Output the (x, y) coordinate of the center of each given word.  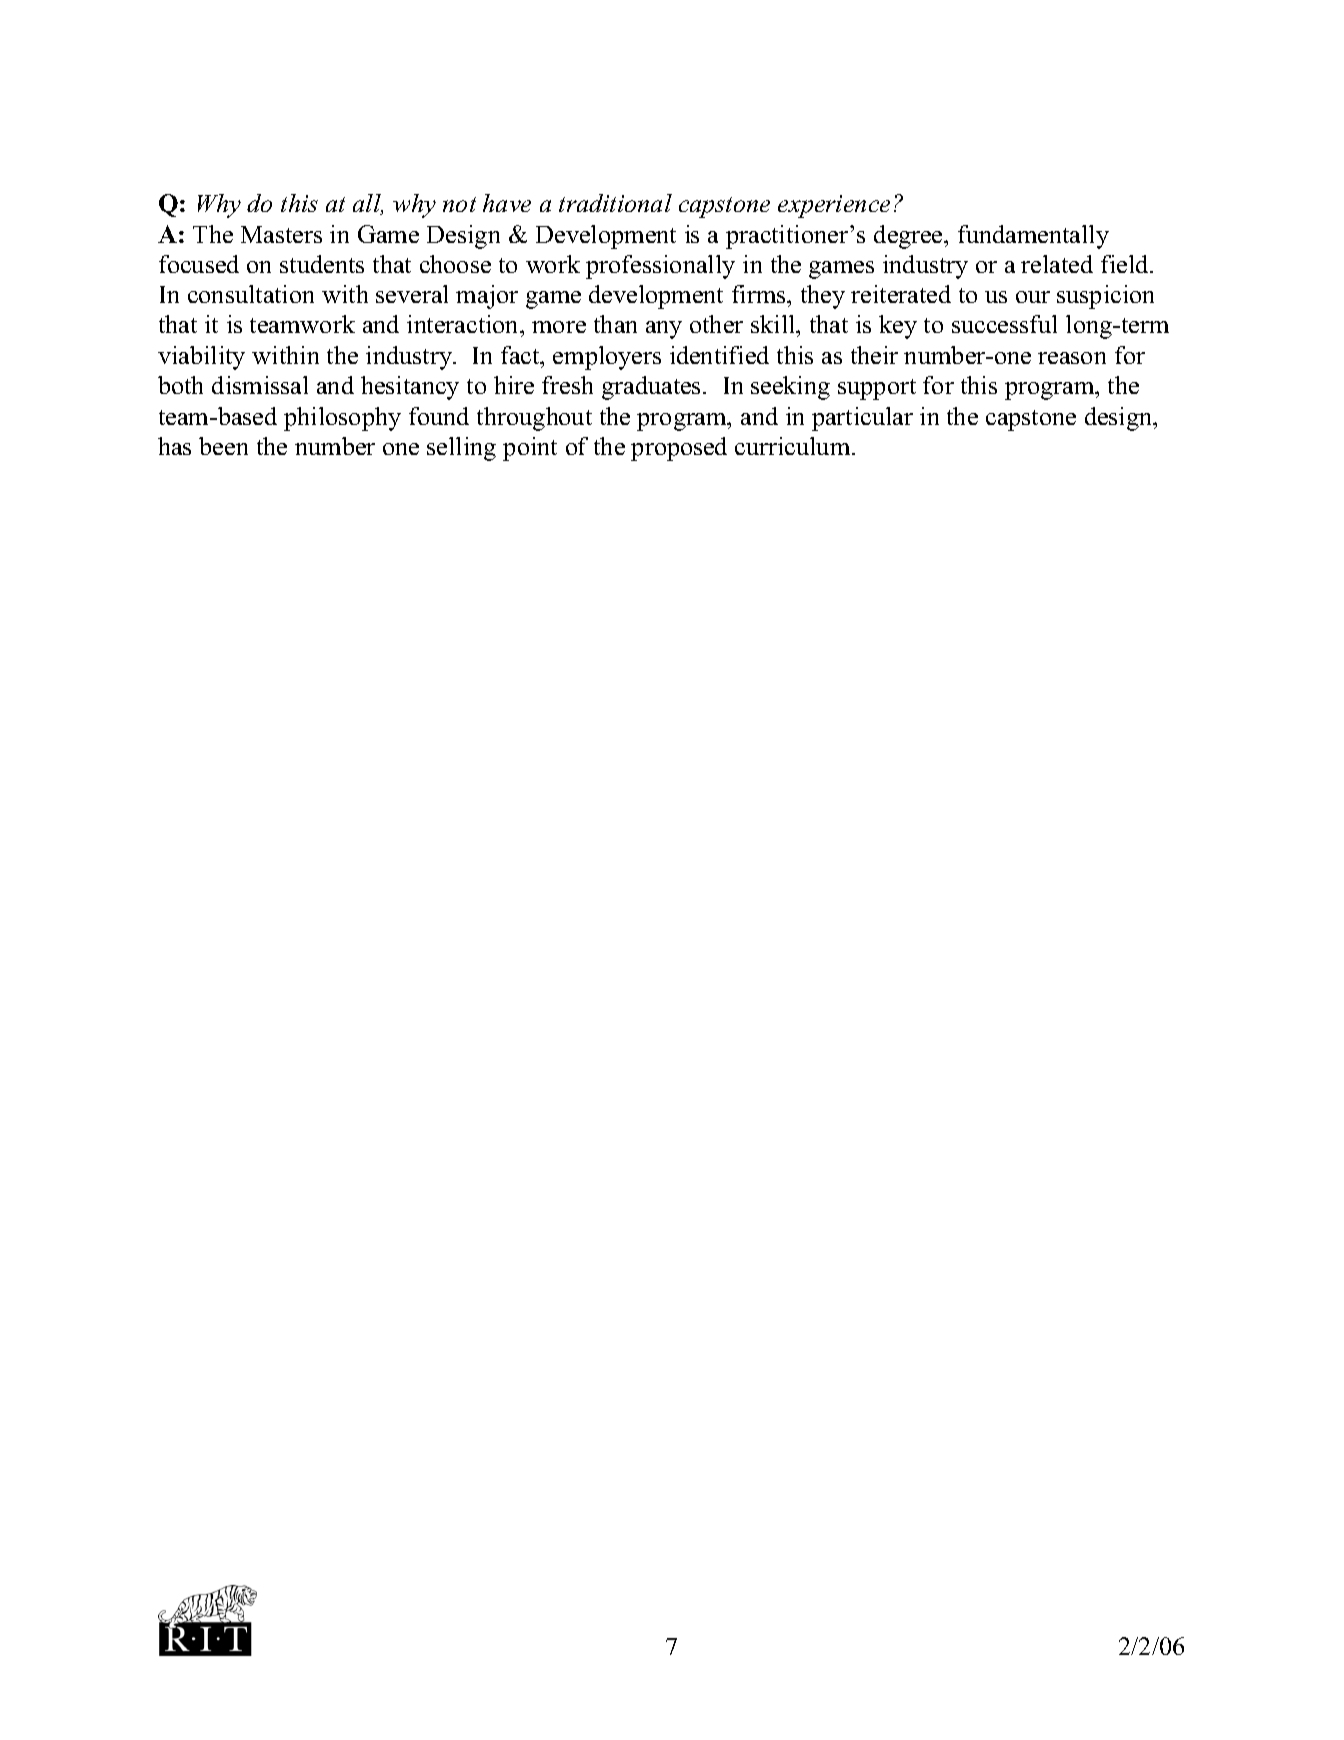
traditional (615, 203)
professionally (660, 267)
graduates (651, 388)
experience (834, 206)
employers (607, 358)
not (459, 204)
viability (201, 358)
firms (760, 296)
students (322, 264)
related (1057, 264)
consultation (251, 294)
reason (1072, 358)
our (1033, 297)
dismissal (260, 385)
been (223, 446)
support (877, 389)
